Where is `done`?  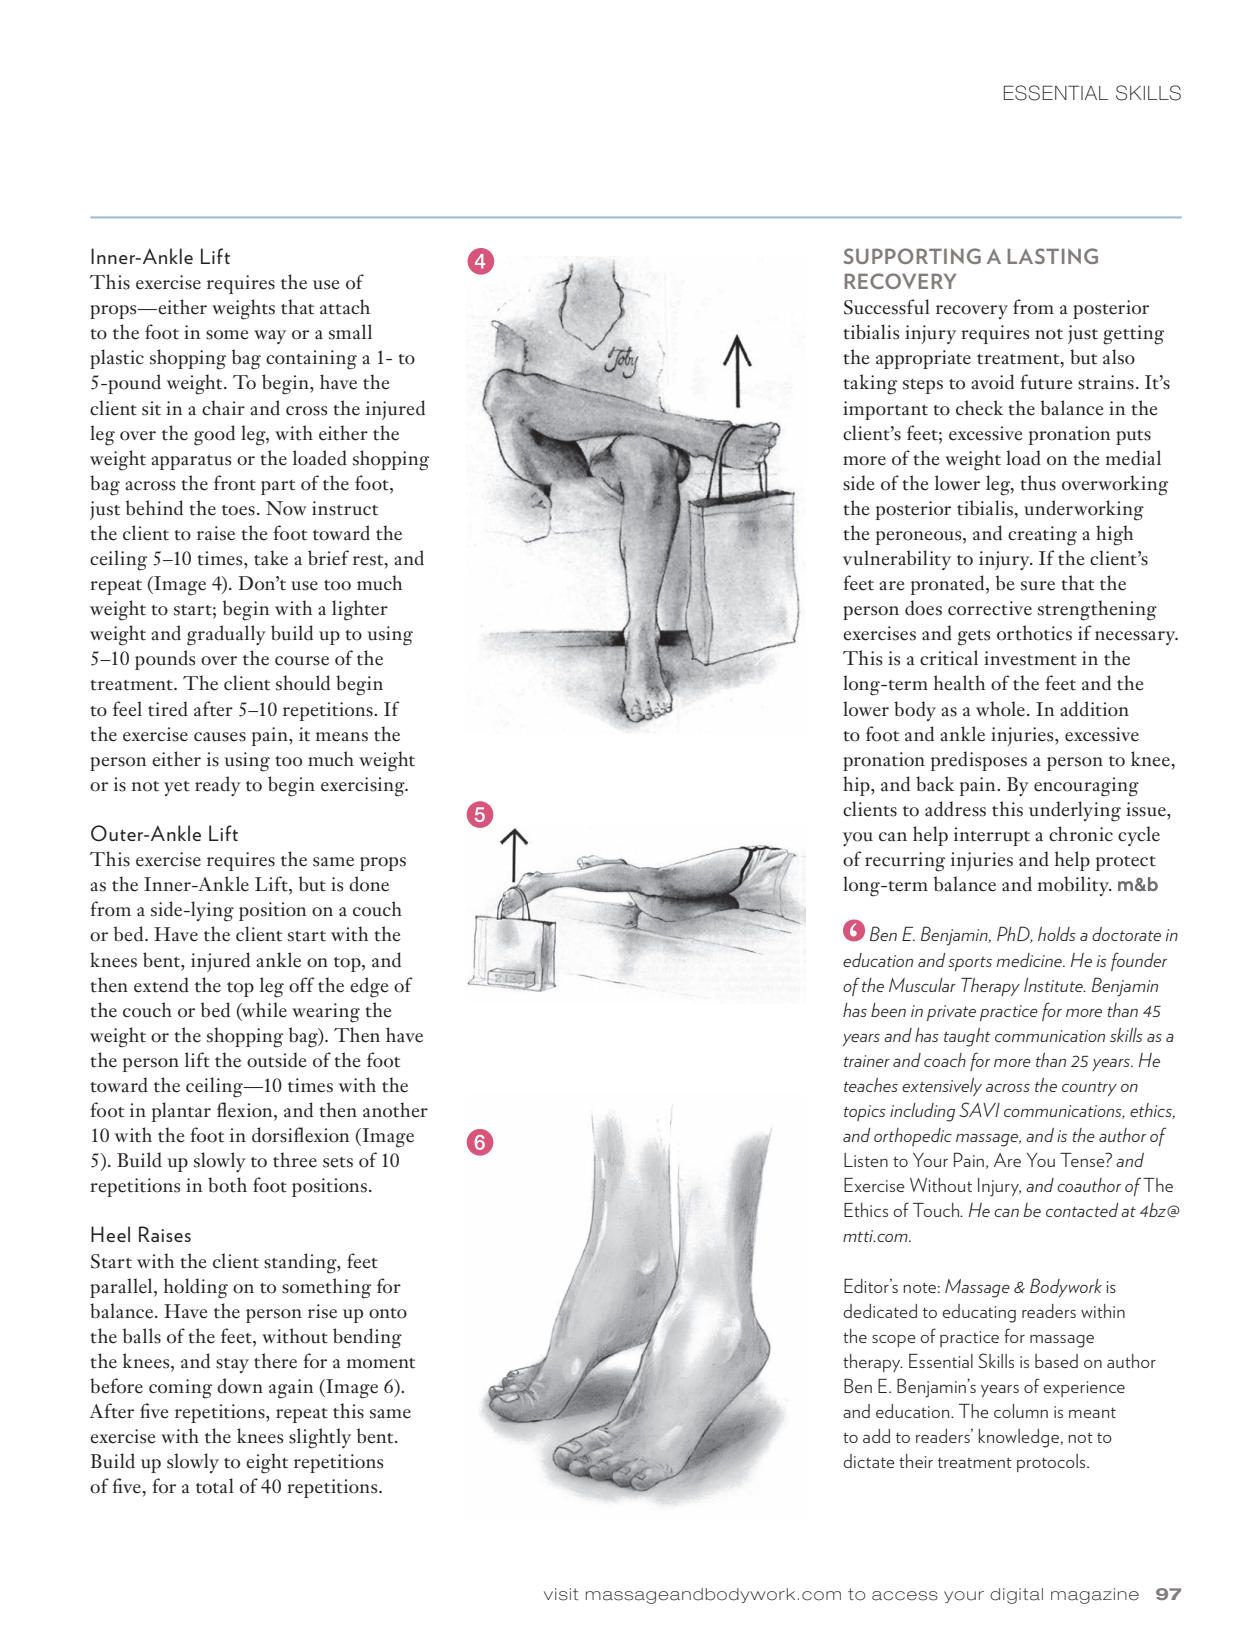 done is located at coordinates (369, 884).
